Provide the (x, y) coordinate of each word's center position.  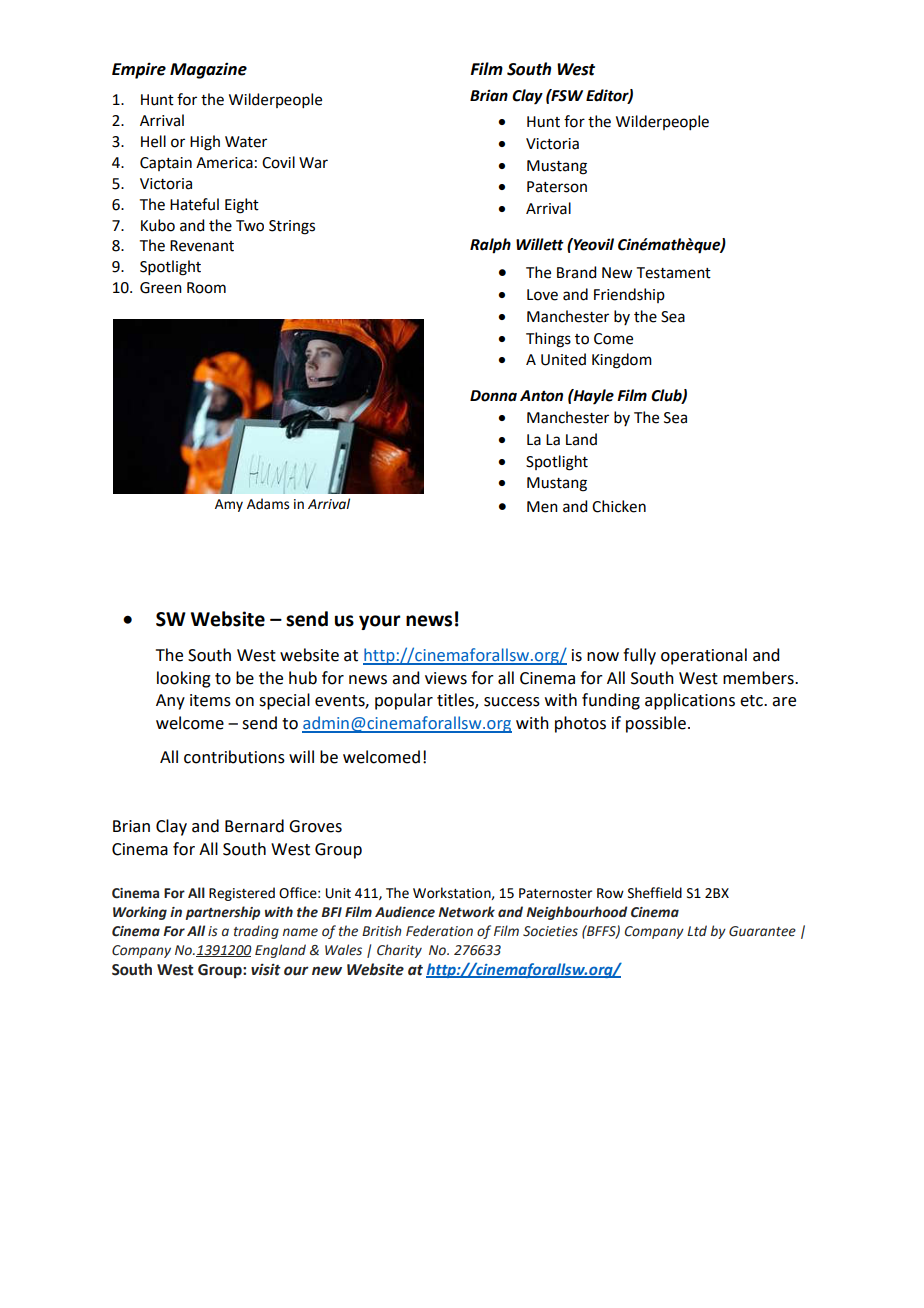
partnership (222, 913)
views (446, 678)
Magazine (208, 70)
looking (184, 679)
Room (206, 288)
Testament (674, 273)
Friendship (629, 295)
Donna (493, 396)
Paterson (557, 187)
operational (704, 656)
